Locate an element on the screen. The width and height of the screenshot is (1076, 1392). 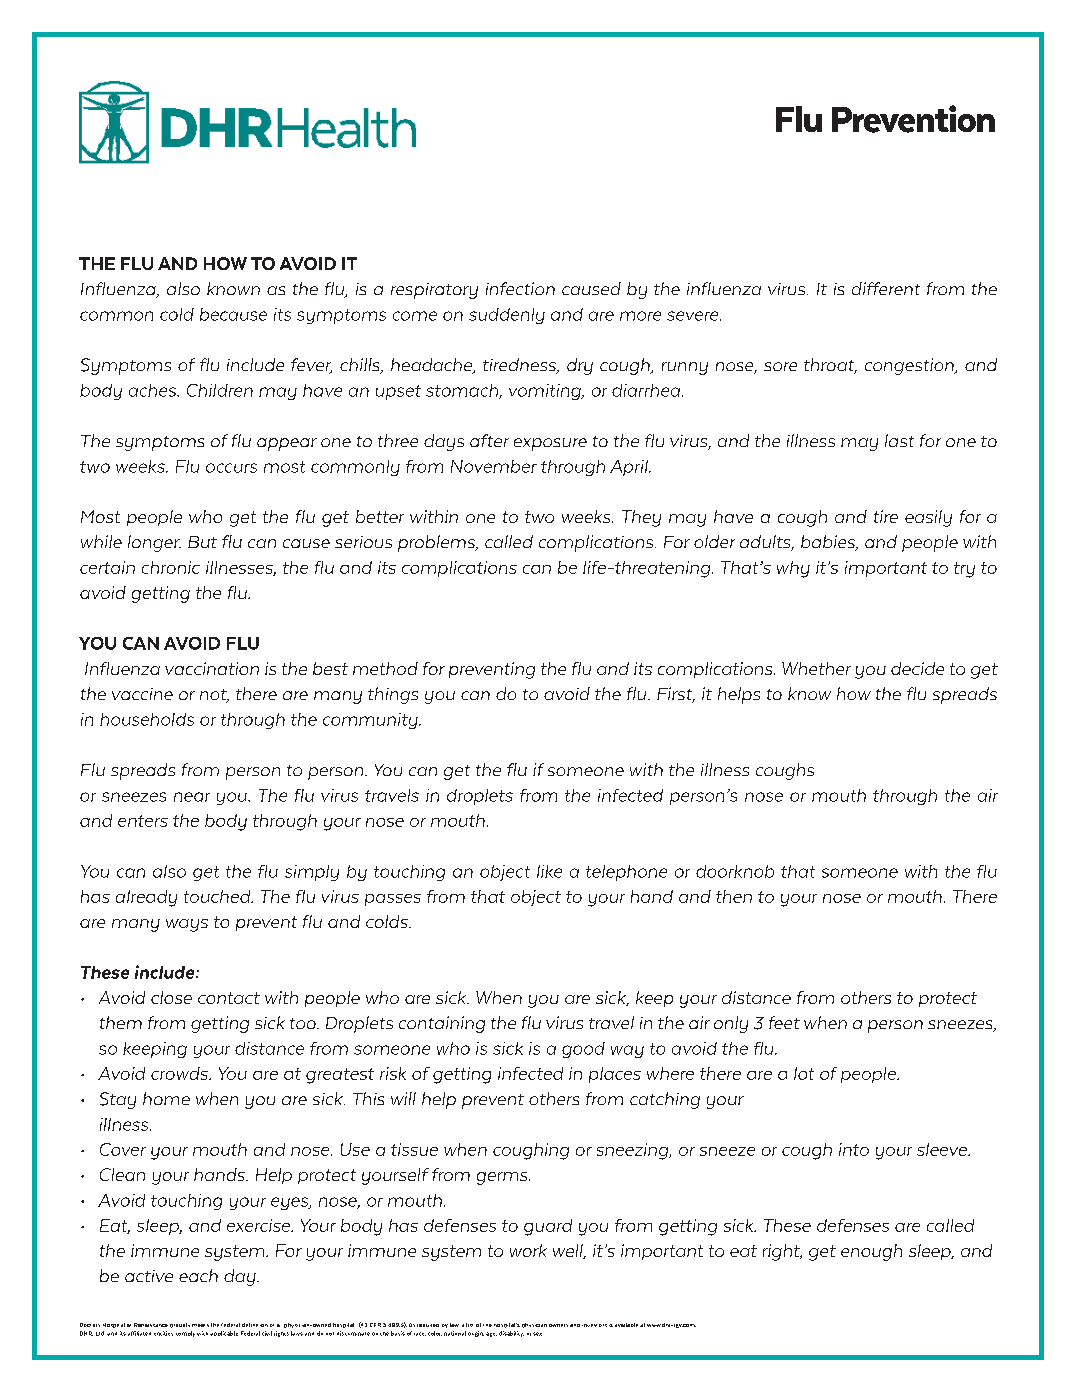
close is located at coordinates (171, 997).
